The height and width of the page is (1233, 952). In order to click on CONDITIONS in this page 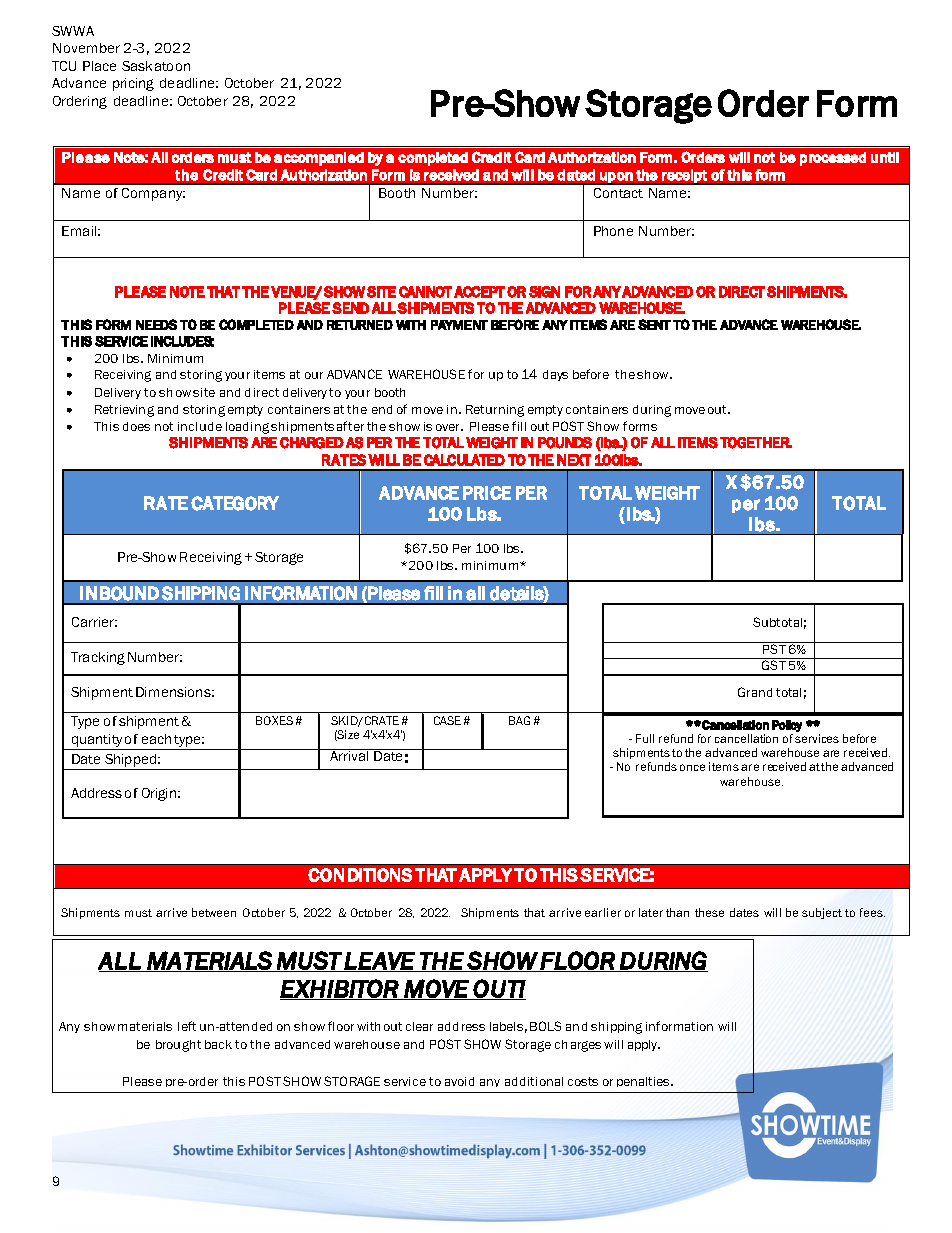, I will do `click(360, 875)`.
